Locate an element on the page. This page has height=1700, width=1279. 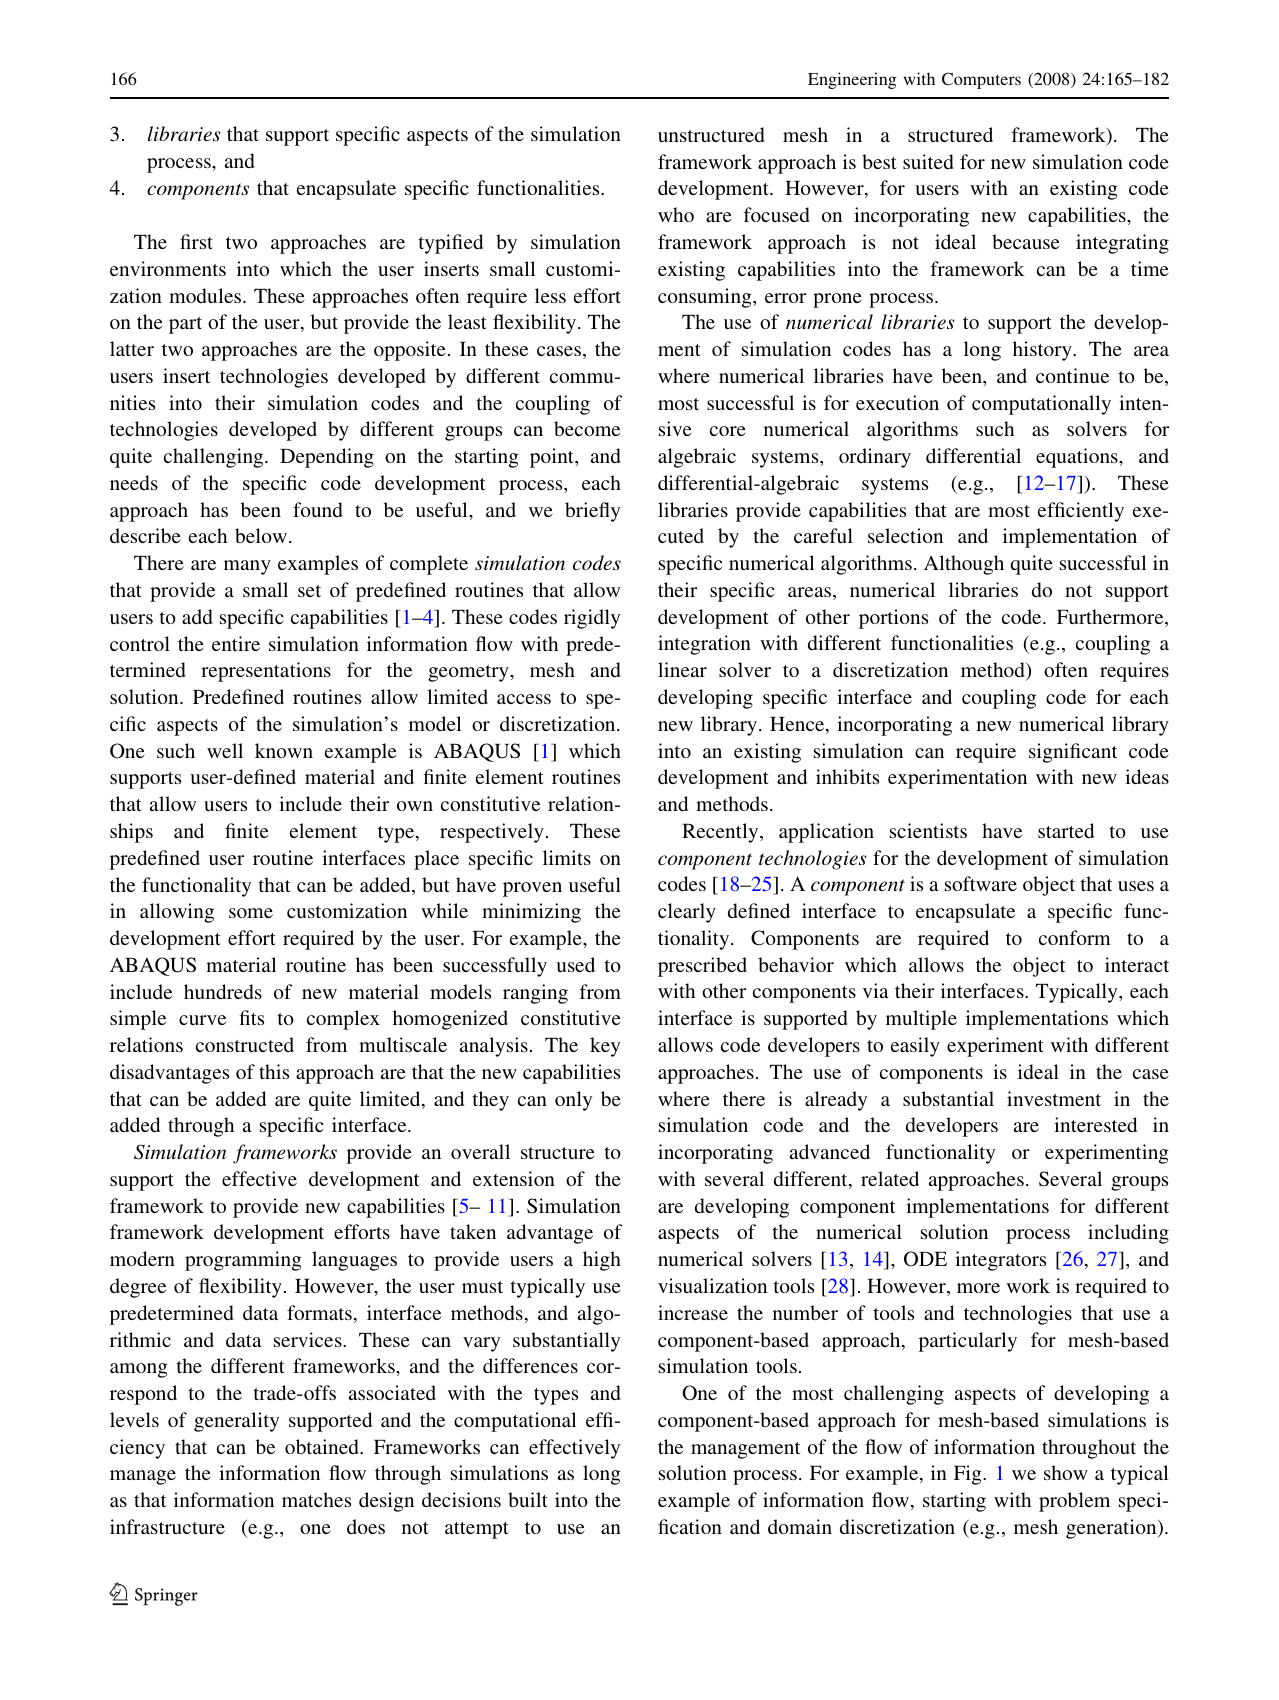
Computers is located at coordinates (981, 80).
